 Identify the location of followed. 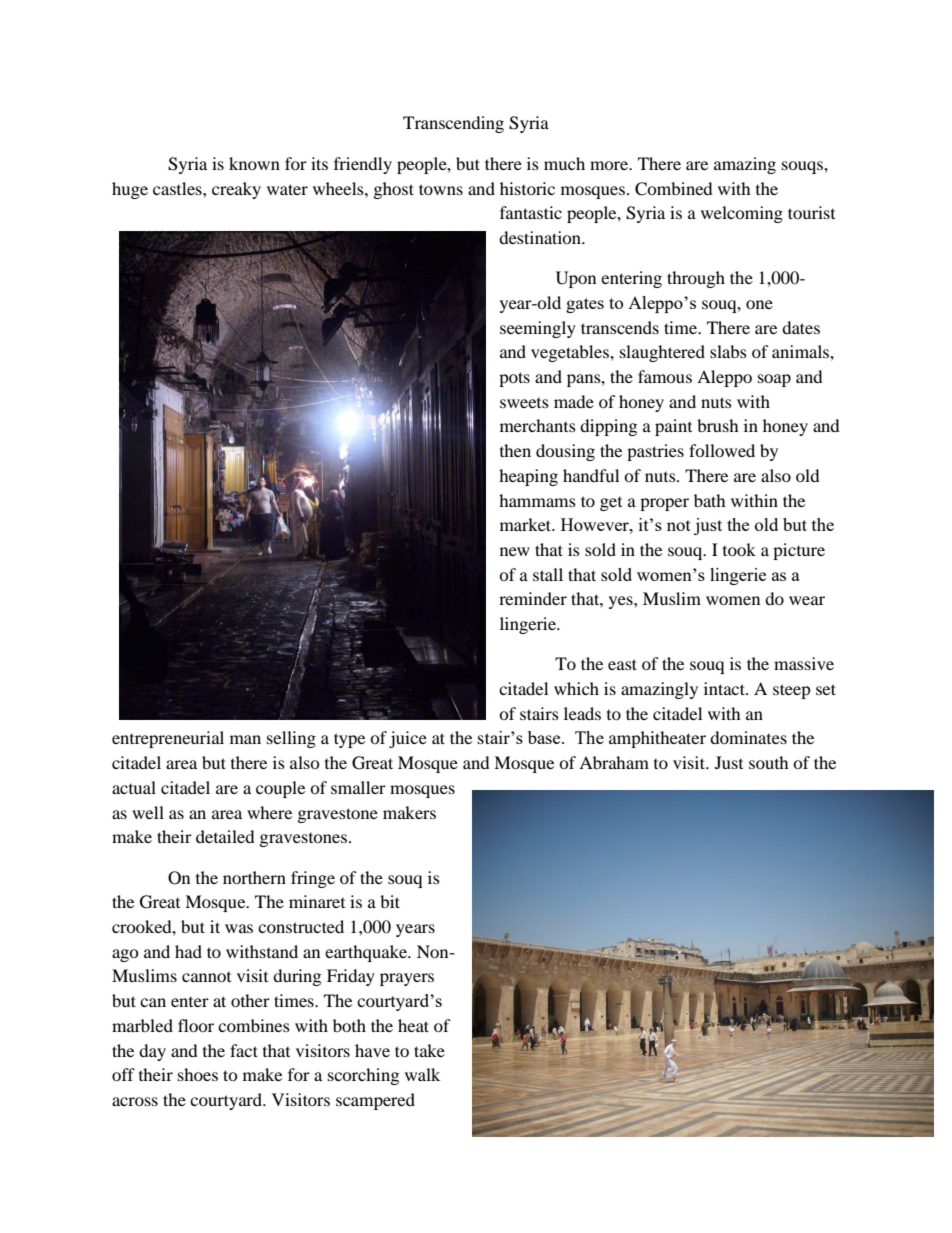
(722, 450).
